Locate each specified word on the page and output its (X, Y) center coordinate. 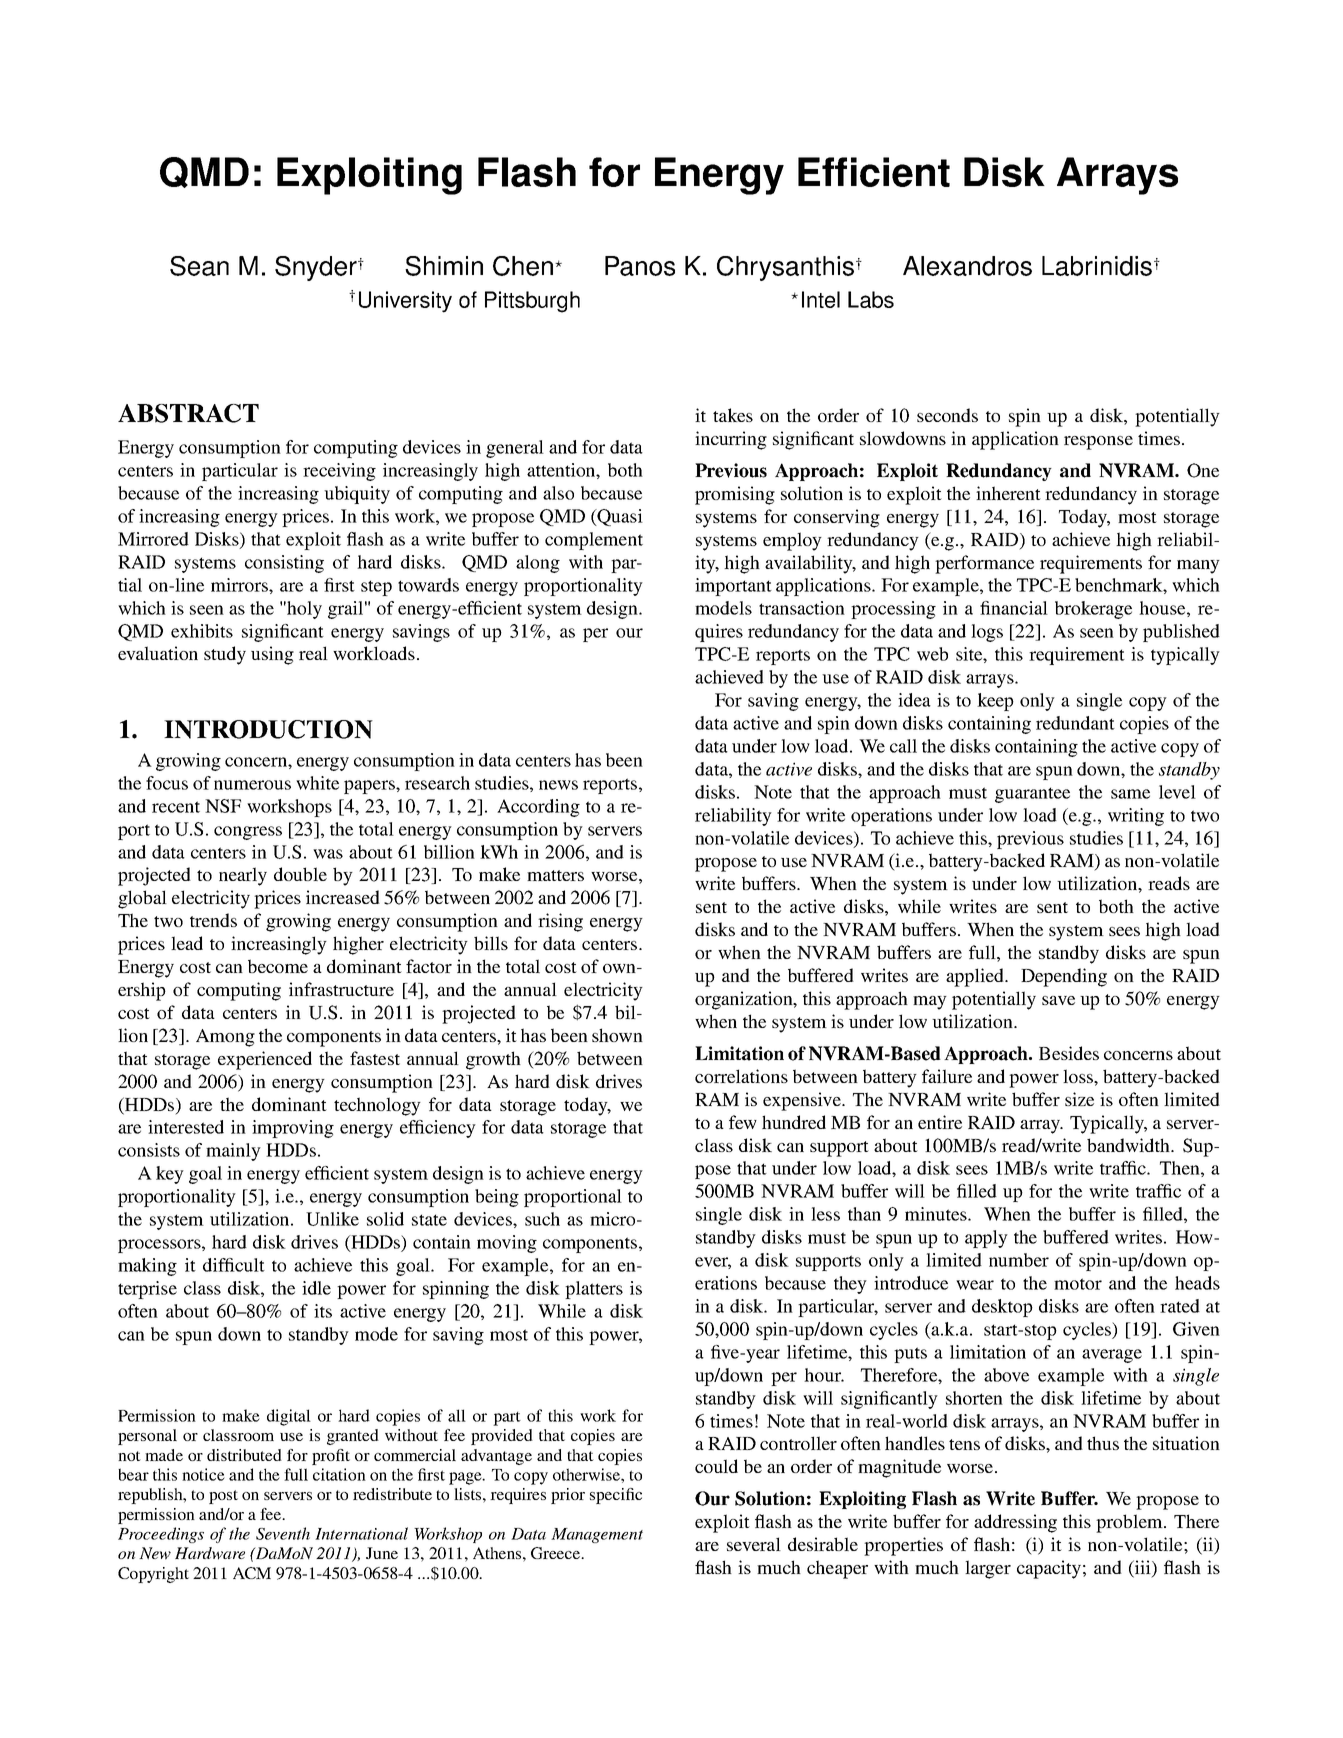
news (558, 785)
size (1079, 1099)
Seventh (283, 1533)
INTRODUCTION (268, 729)
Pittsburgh (532, 302)
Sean (199, 266)
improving (293, 1129)
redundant (1075, 723)
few (743, 1122)
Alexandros (967, 266)
